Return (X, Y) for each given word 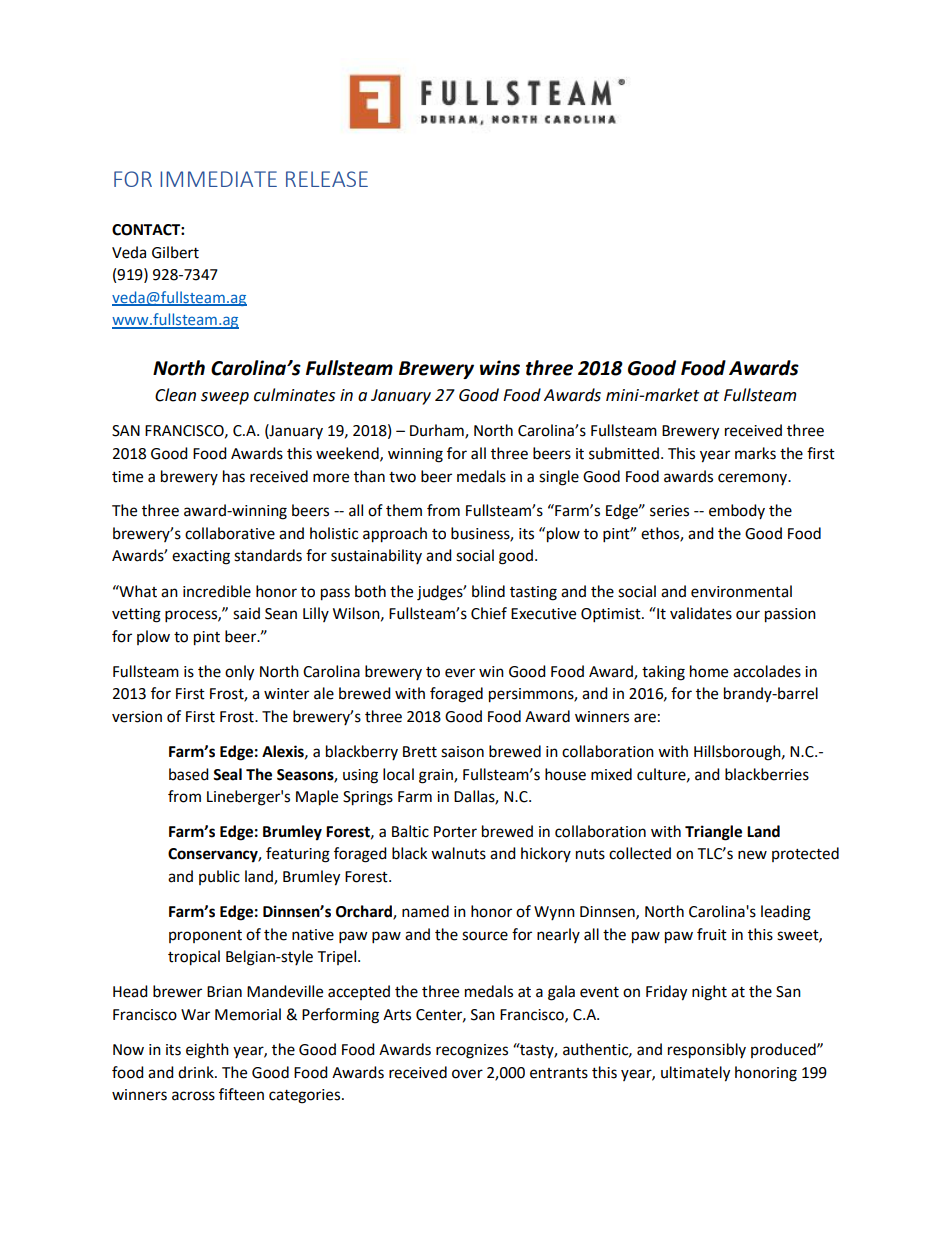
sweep (225, 398)
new (752, 855)
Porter (455, 832)
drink (197, 1072)
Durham (438, 431)
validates (701, 613)
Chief (489, 613)
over (467, 1074)
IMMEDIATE (218, 179)
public (219, 877)
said (246, 613)
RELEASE (327, 179)
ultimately (695, 1074)
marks (755, 453)
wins (500, 368)
